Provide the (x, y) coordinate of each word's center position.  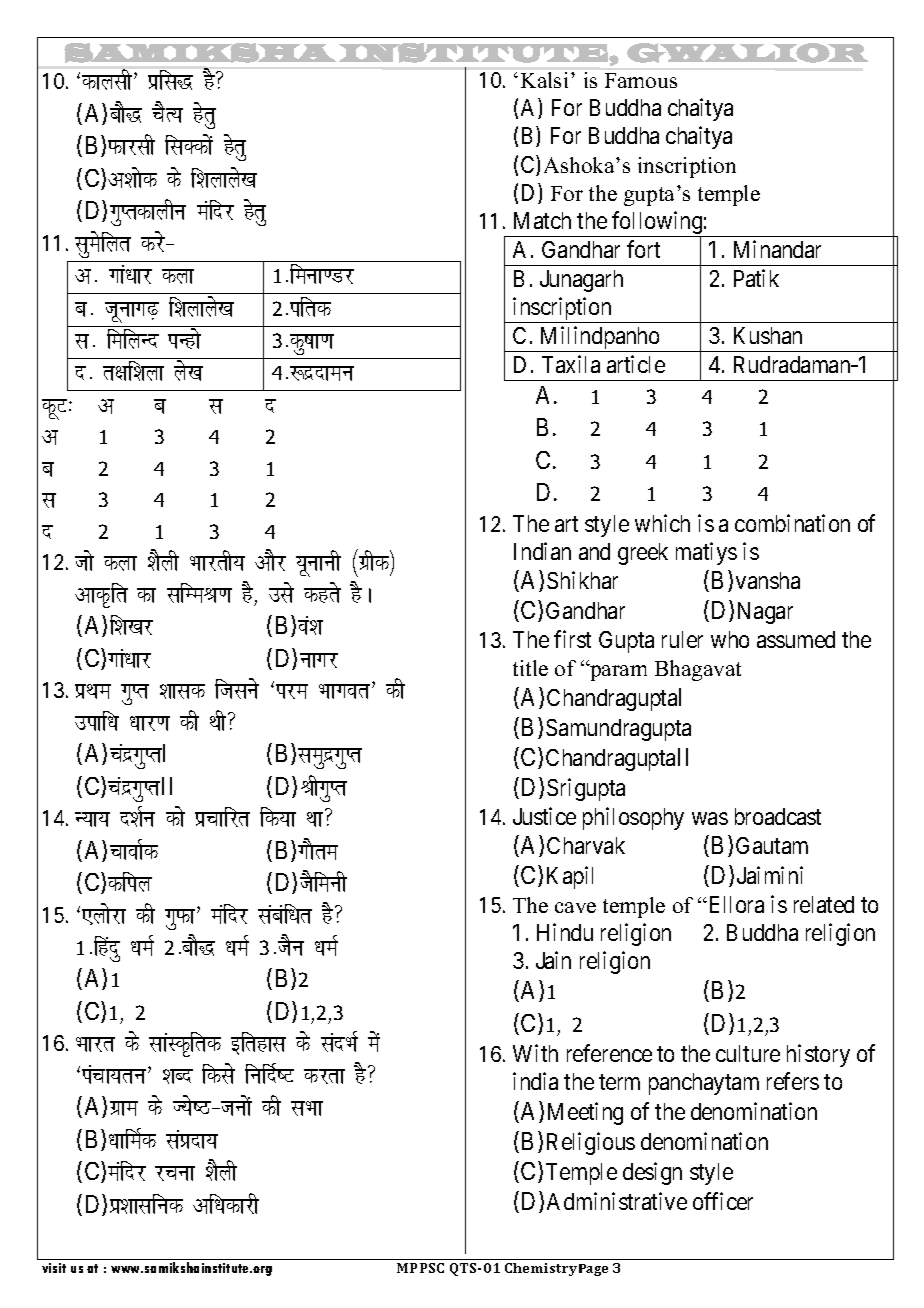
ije (292, 691)
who (730, 639)
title (530, 668)
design (652, 1173)
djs (154, 241)
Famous (641, 80)
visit (54, 1268)
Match (542, 220)
